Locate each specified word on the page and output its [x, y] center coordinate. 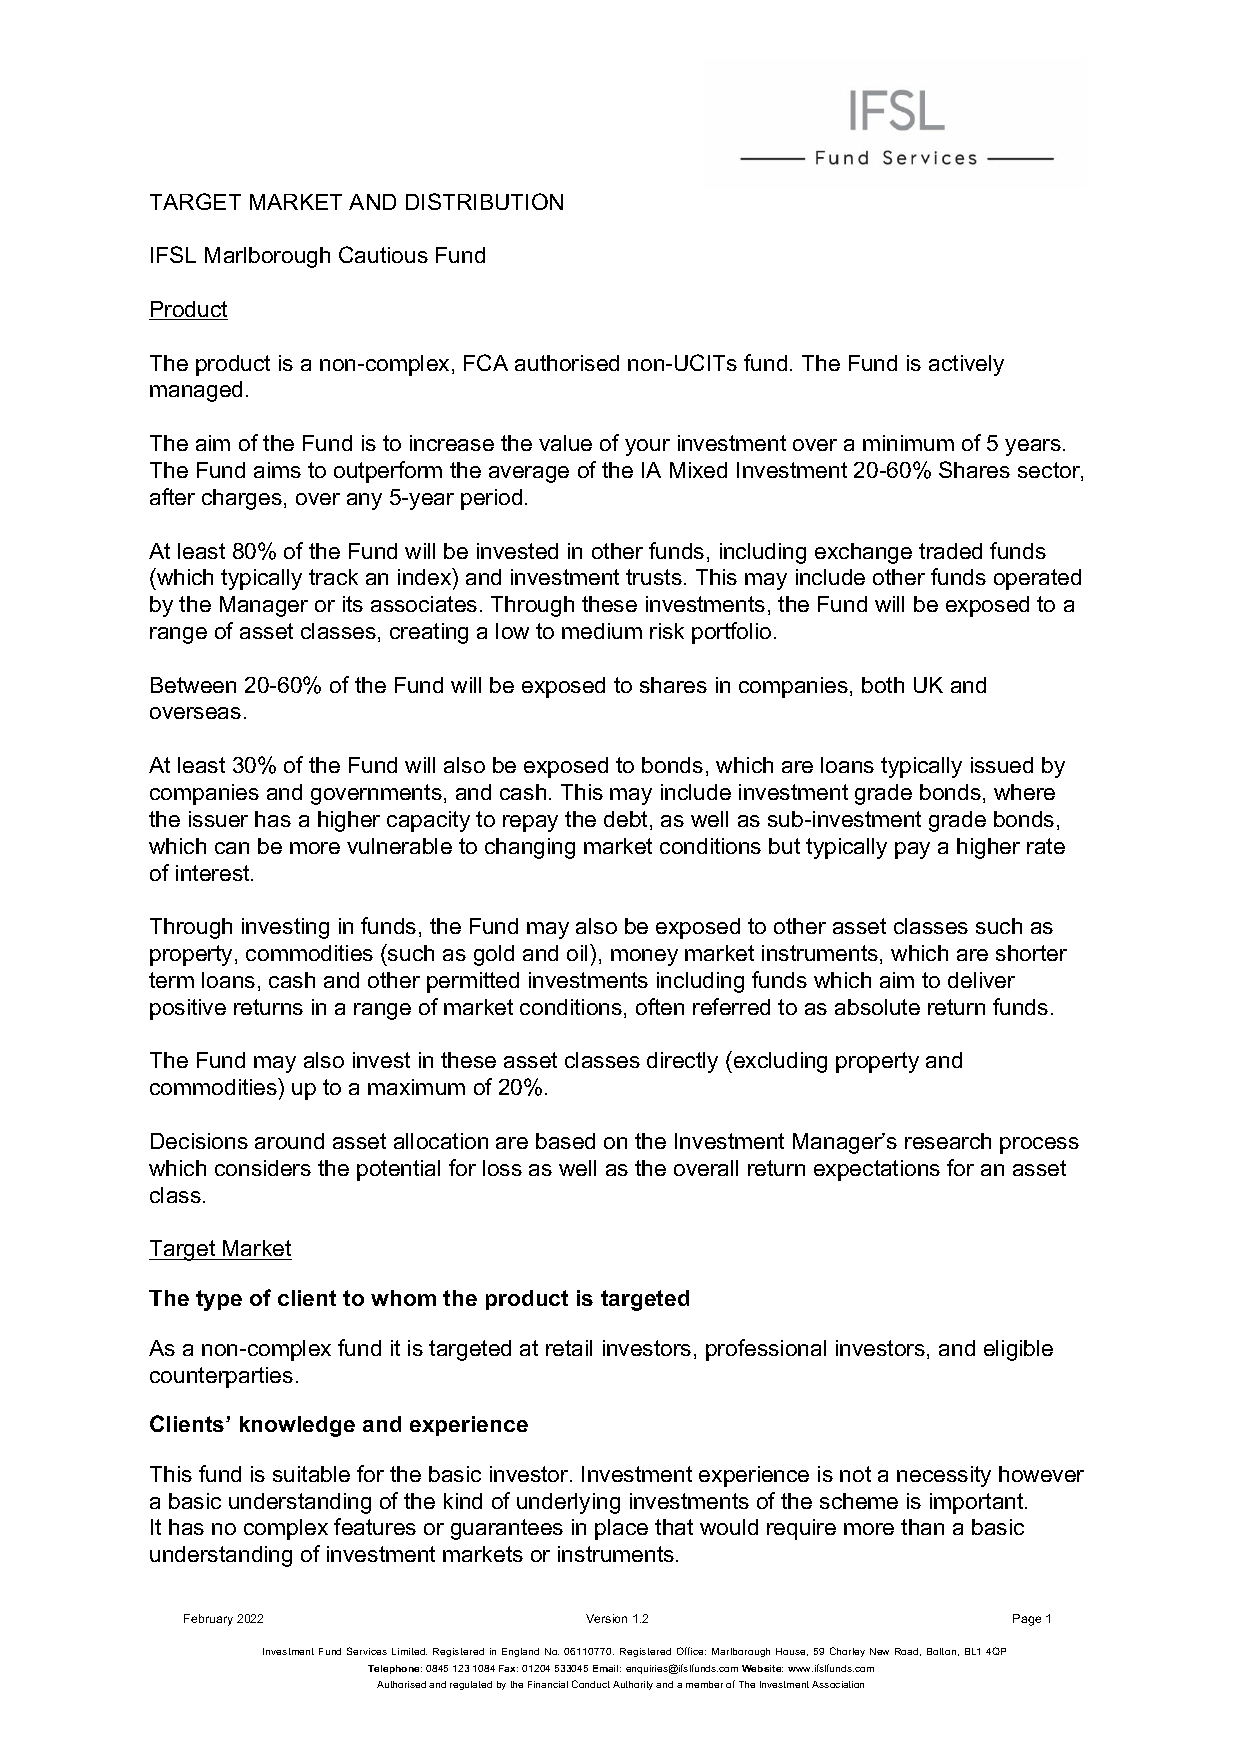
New [879, 1651]
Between [193, 685]
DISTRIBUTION [484, 201]
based [565, 1141]
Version [606, 1618]
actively [966, 365]
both [883, 685]
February [208, 1620]
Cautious [383, 254]
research [948, 1141]
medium [602, 631]
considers [263, 1168]
